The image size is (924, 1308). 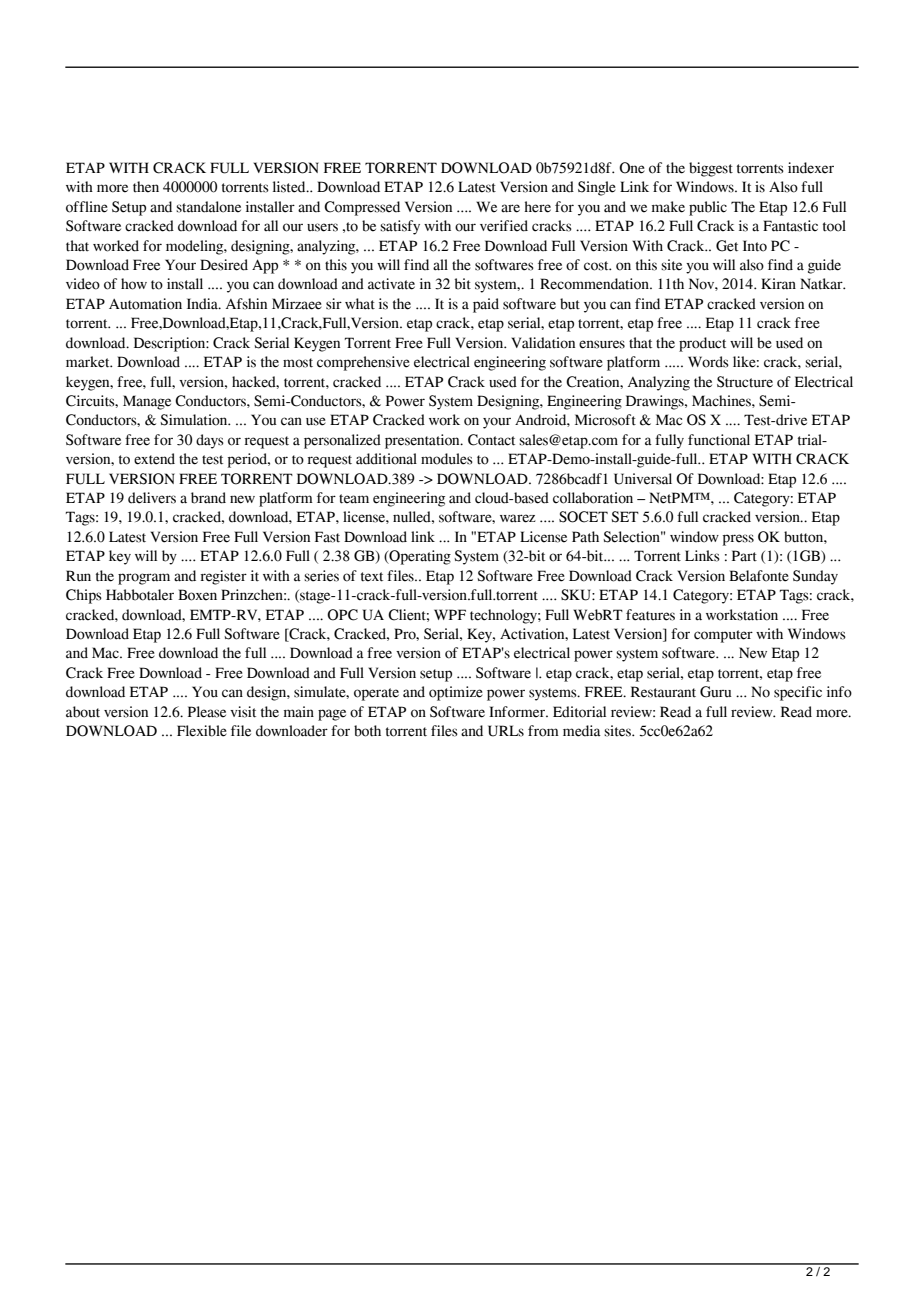 I want to click on functional, so click(x=719, y=440).
